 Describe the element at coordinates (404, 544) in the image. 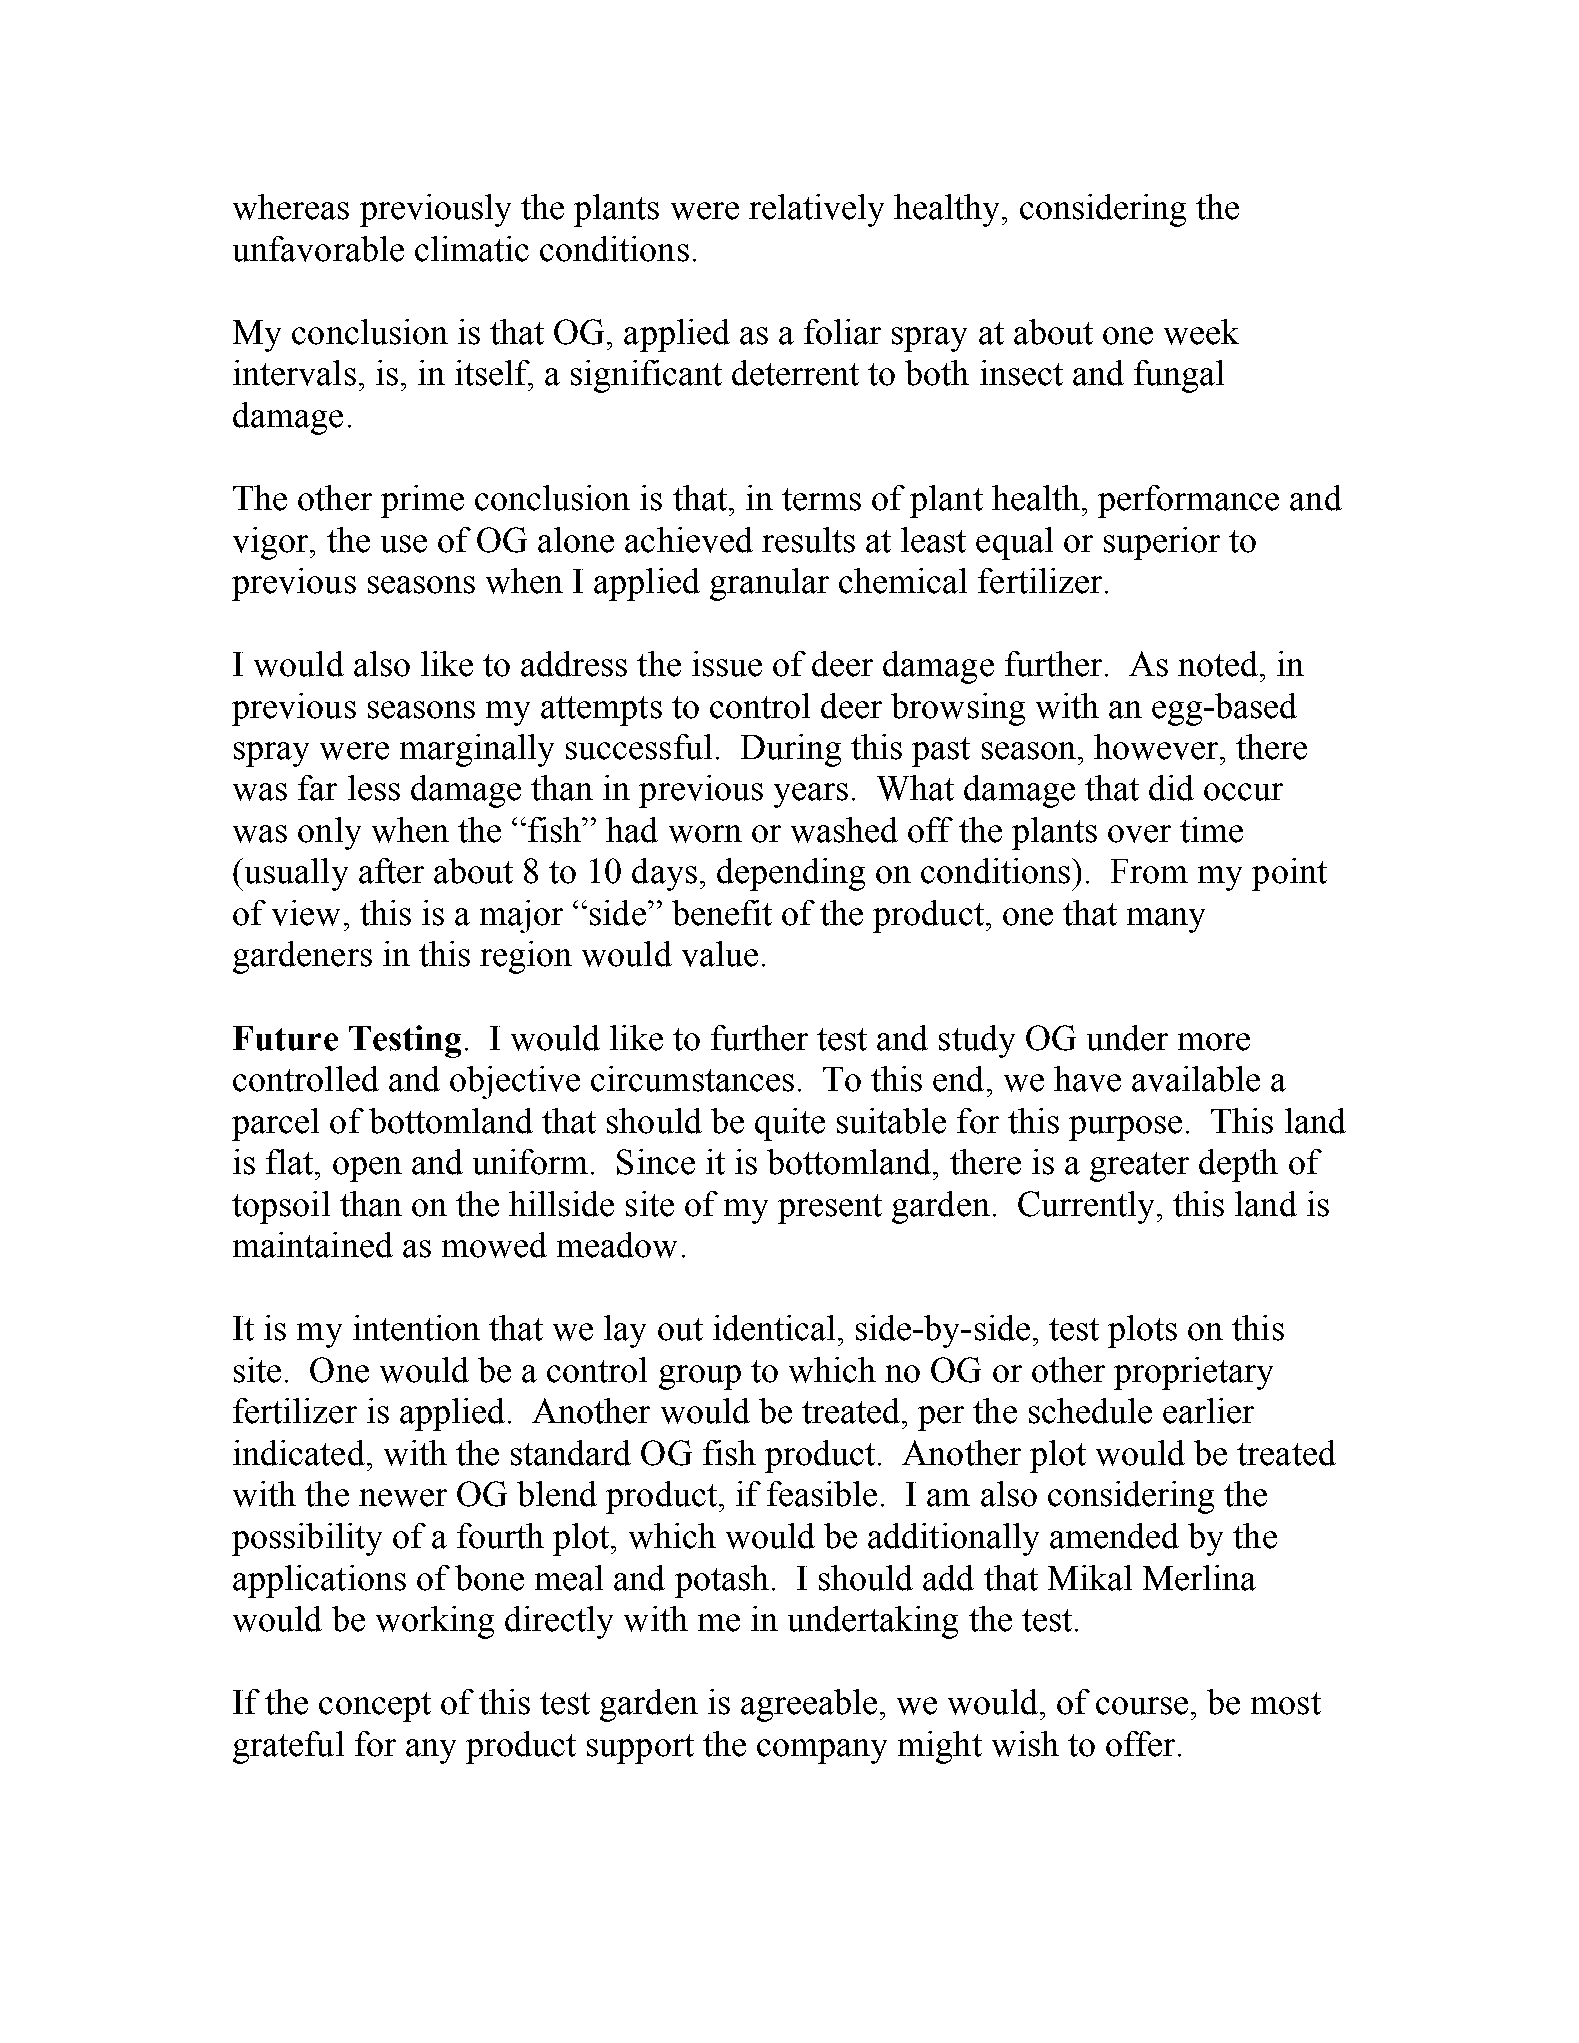

I see `use` at that location.
